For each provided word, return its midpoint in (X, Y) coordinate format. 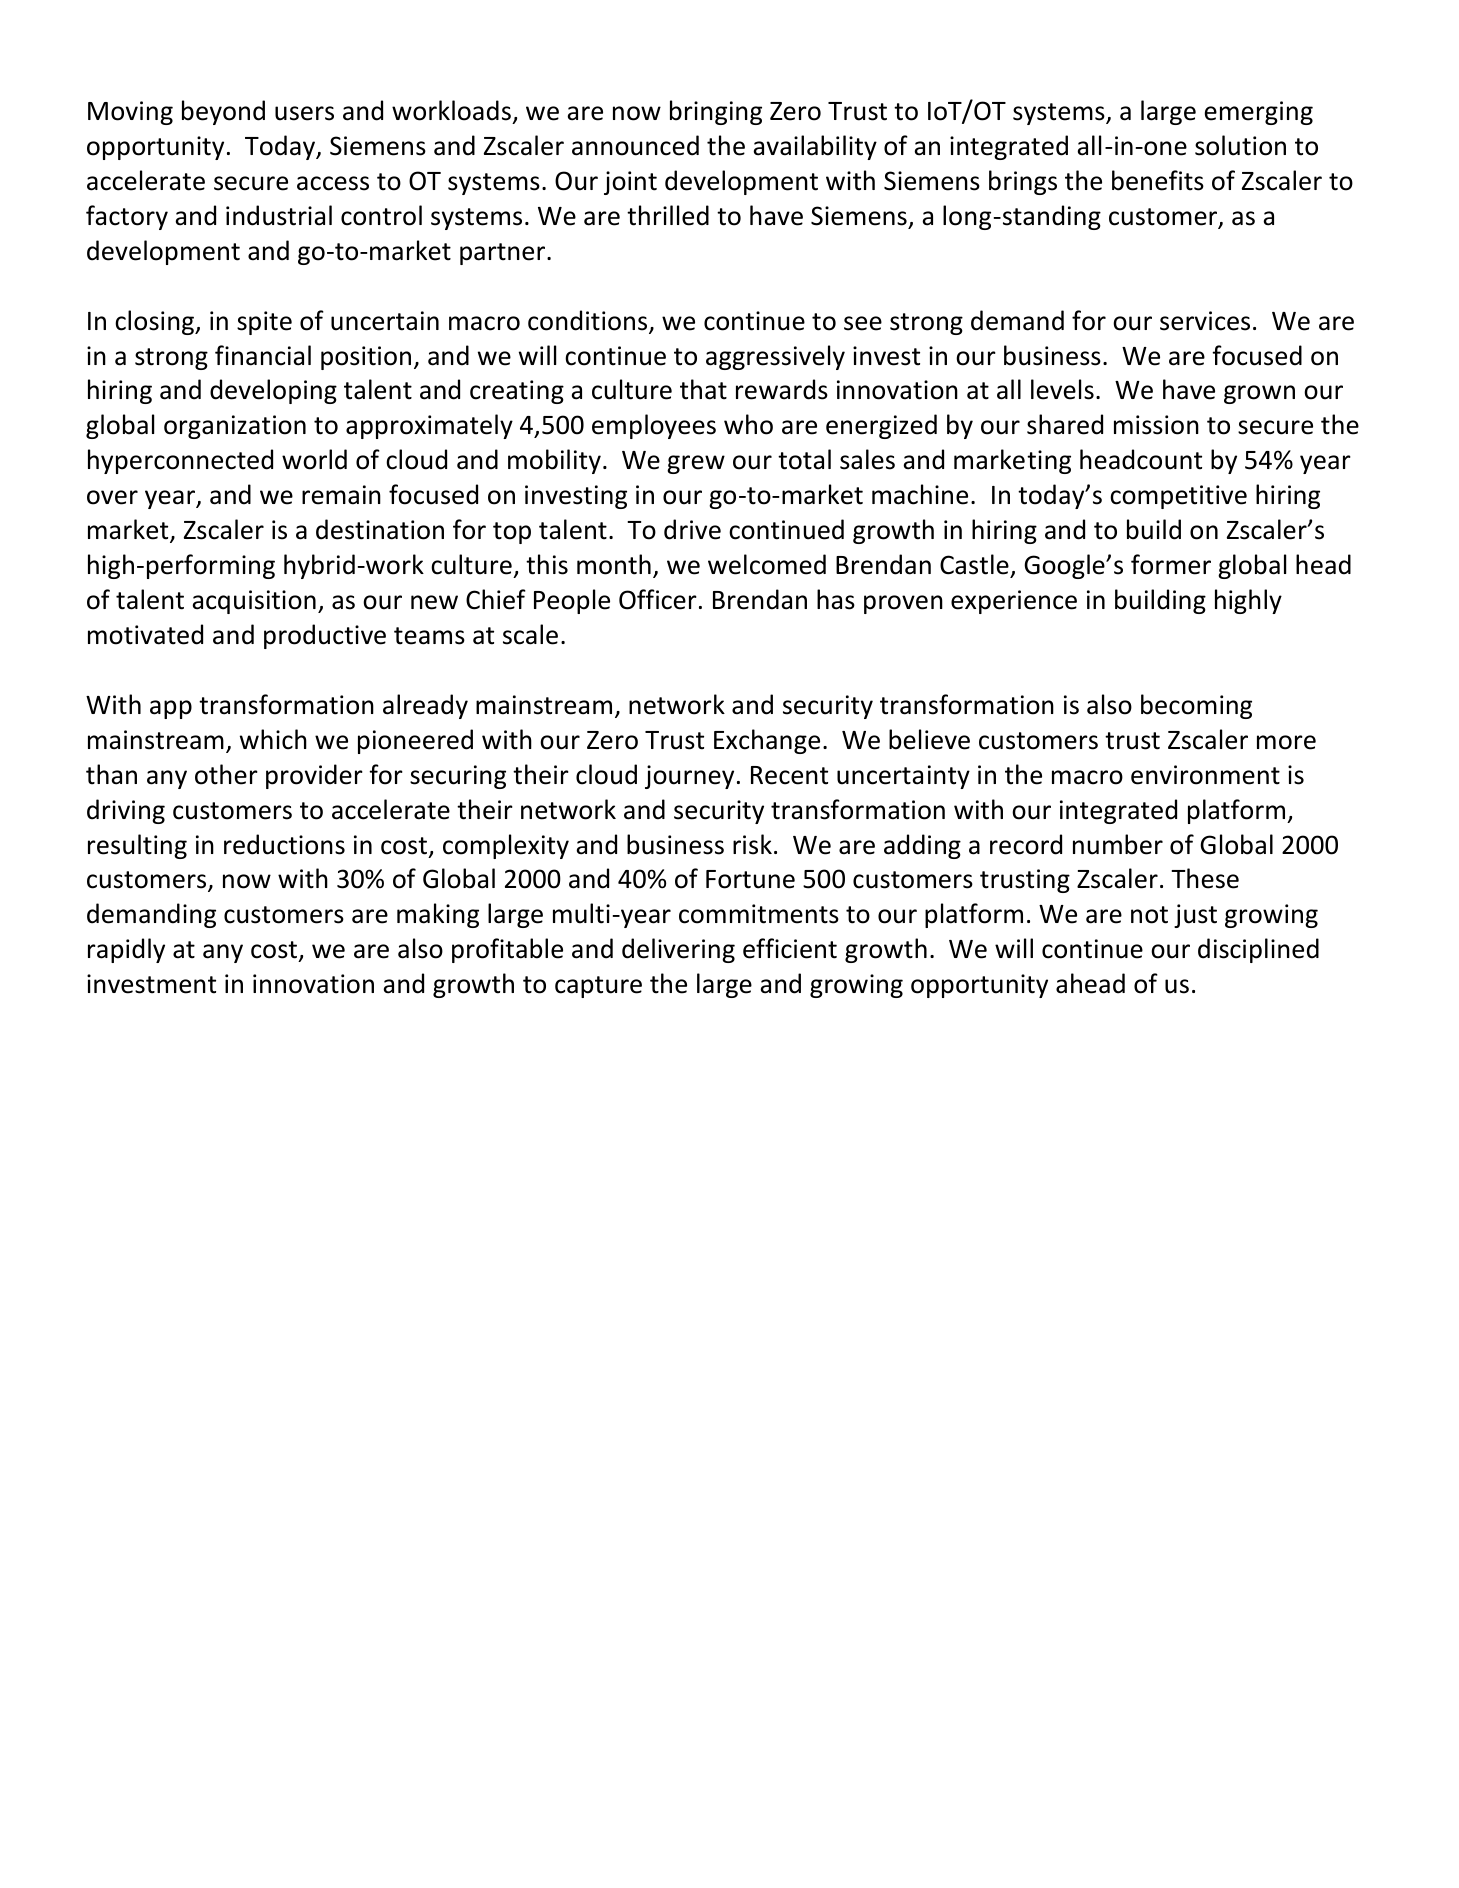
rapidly (126, 950)
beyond (223, 112)
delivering (678, 950)
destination (380, 529)
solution (1240, 145)
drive (692, 529)
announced (635, 145)
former (1171, 564)
